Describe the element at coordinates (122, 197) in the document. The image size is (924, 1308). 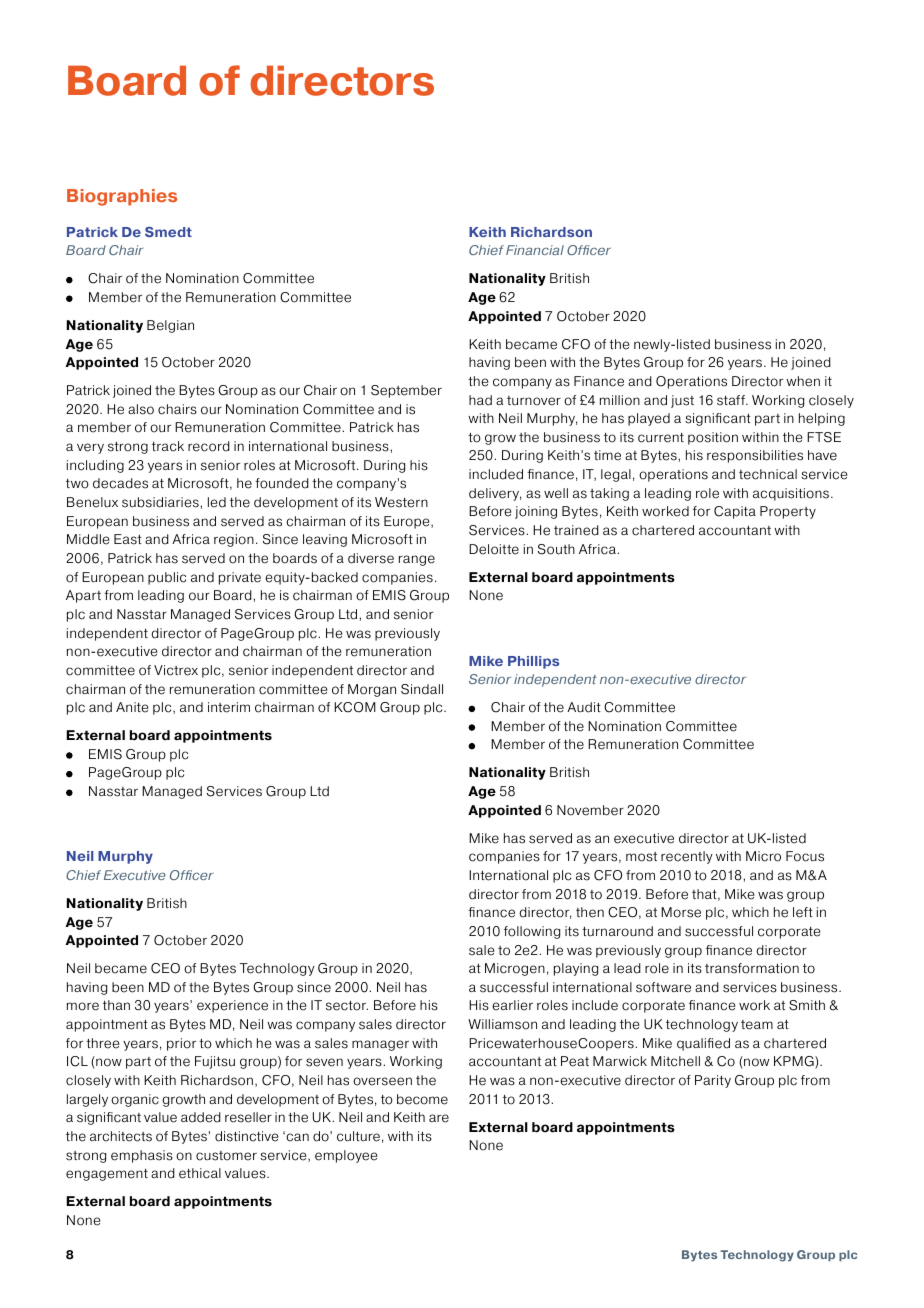
I see `Biographies` at that location.
